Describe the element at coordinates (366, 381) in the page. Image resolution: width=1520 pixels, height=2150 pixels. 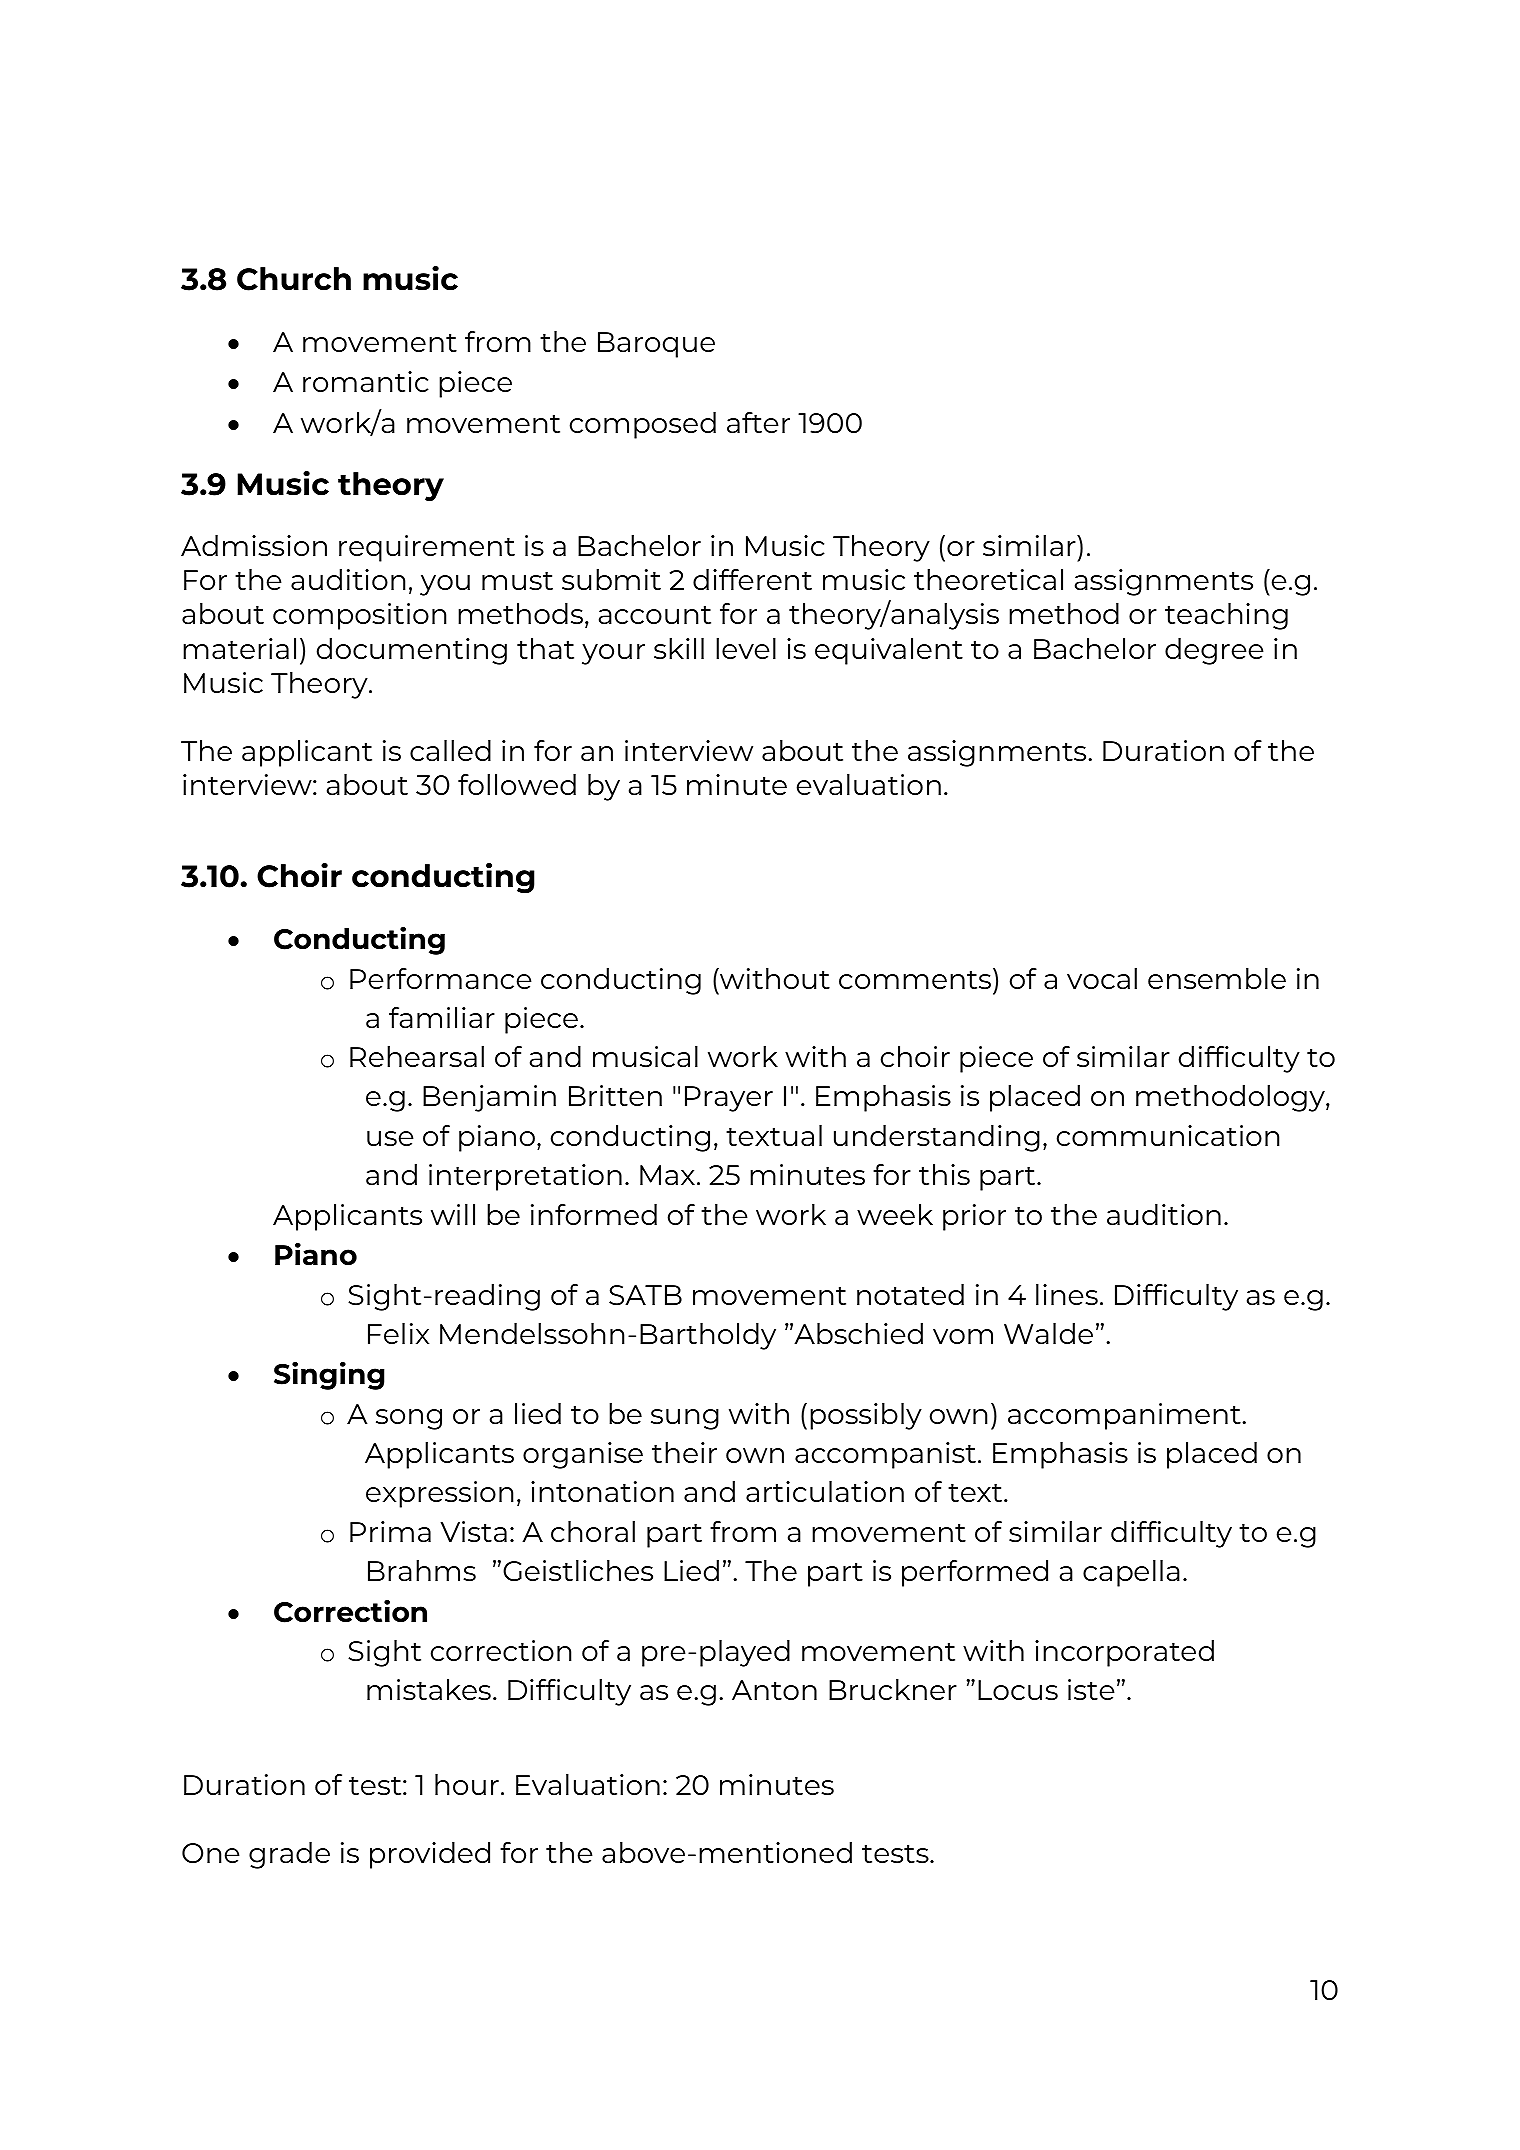
I see `romantic` at that location.
